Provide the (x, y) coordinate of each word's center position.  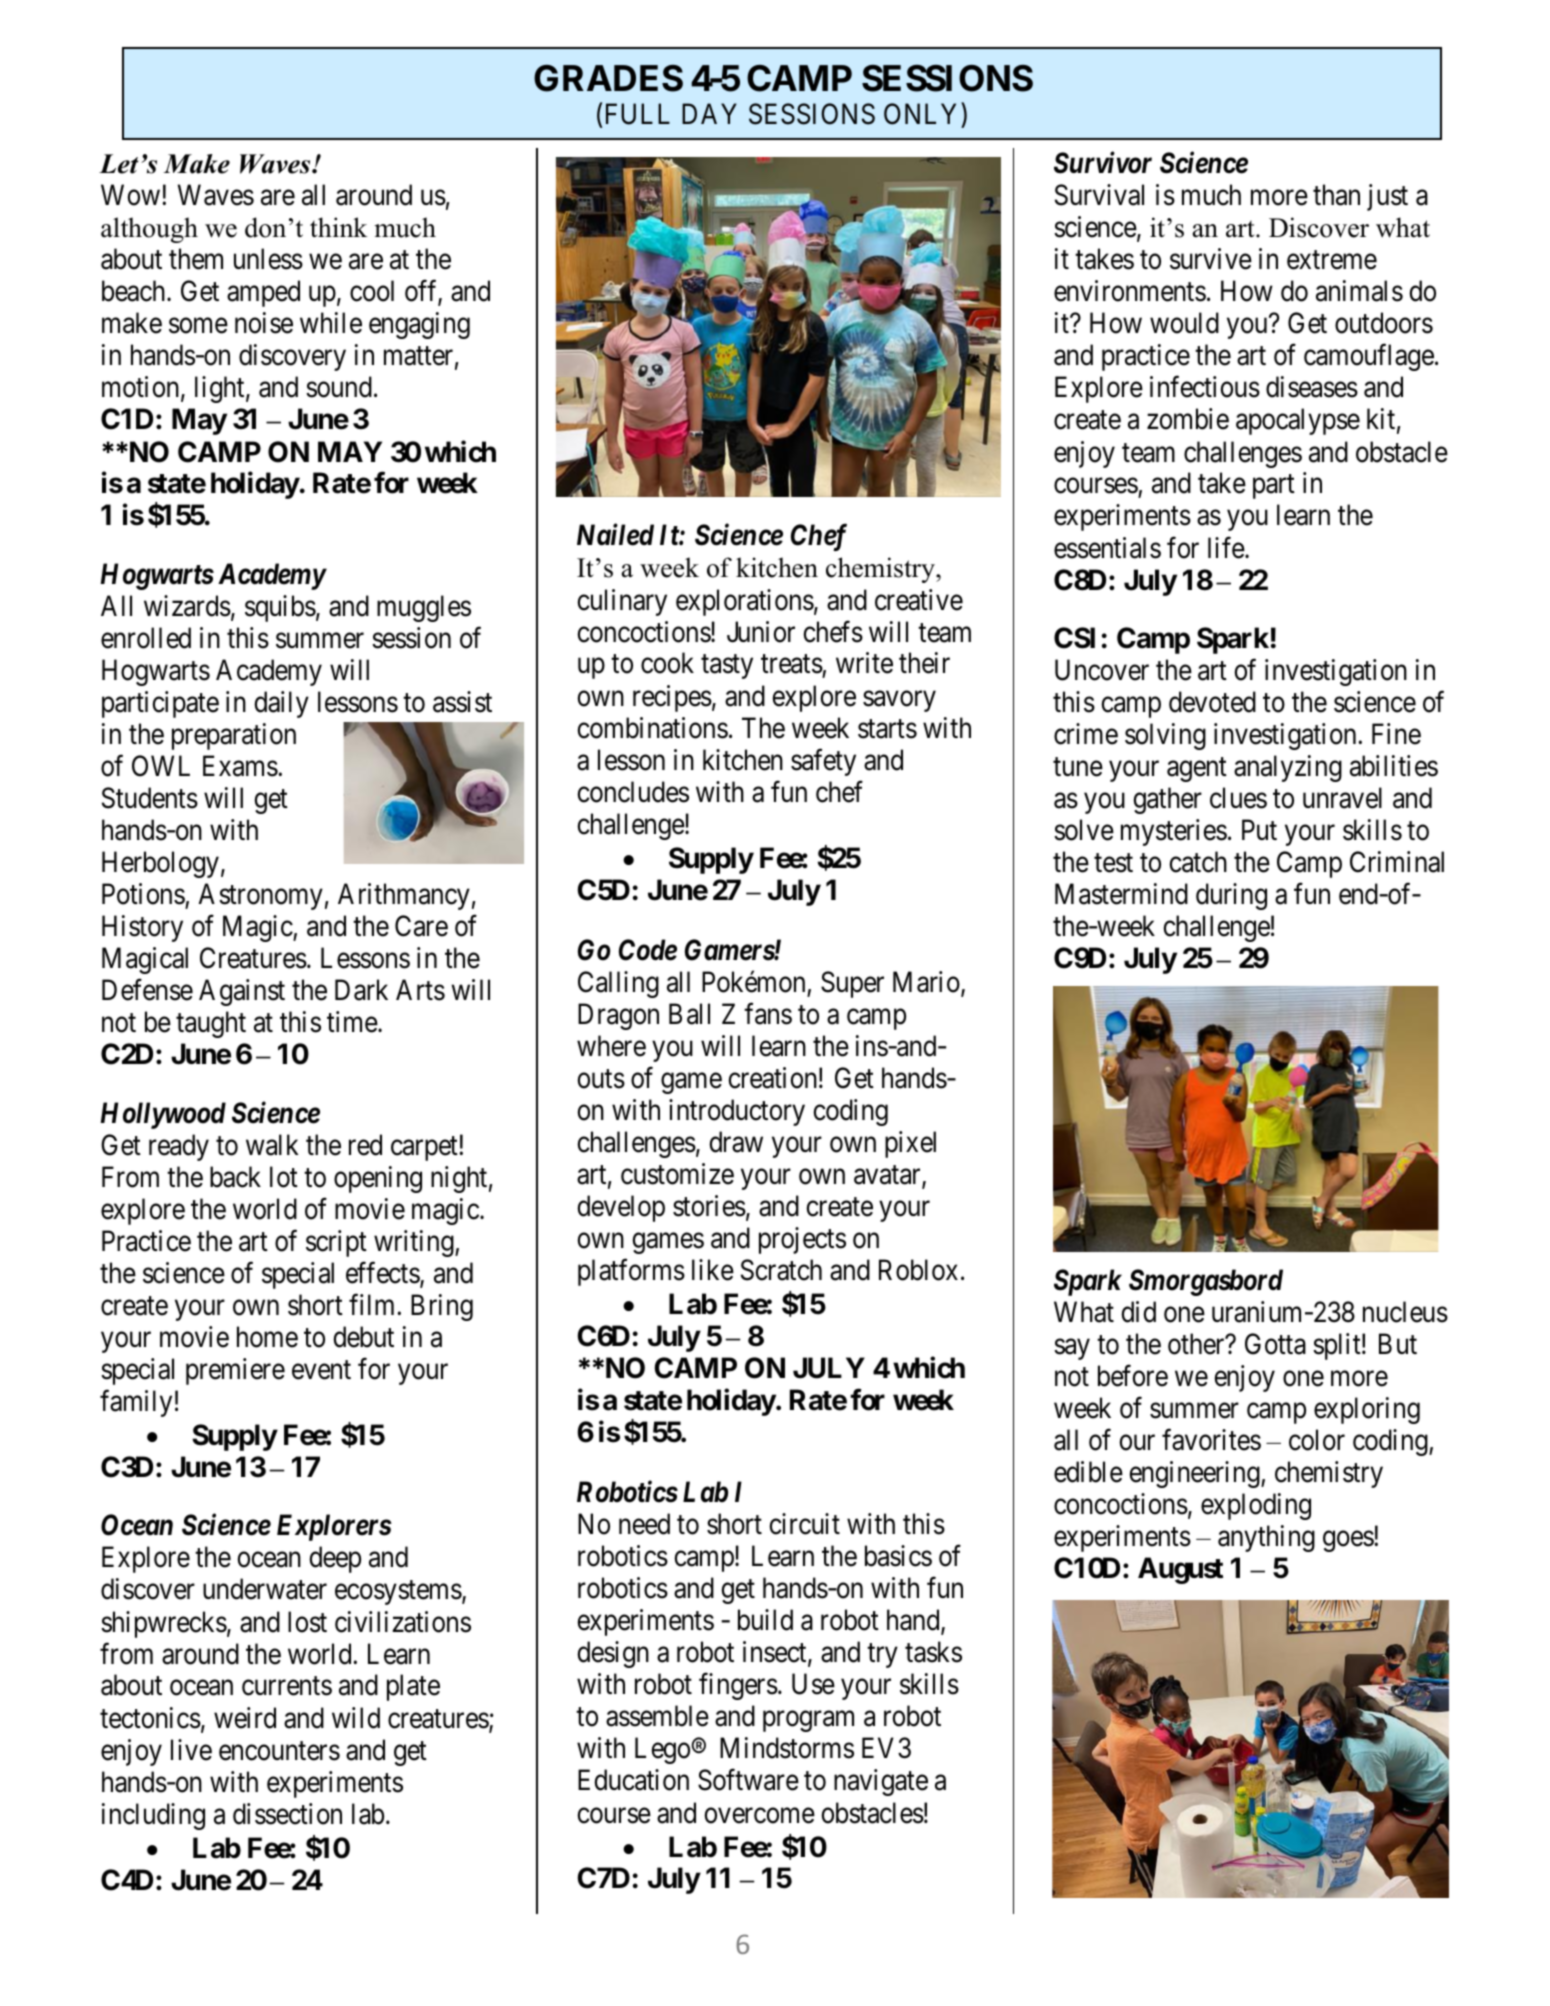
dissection (287, 1814)
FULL (638, 114)
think (339, 227)
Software (748, 1780)
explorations (745, 602)
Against (242, 992)
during (1231, 896)
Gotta (1275, 1344)
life (1227, 548)
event (321, 1370)
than (1336, 195)
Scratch (781, 1270)
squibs (280, 608)
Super (852, 984)
